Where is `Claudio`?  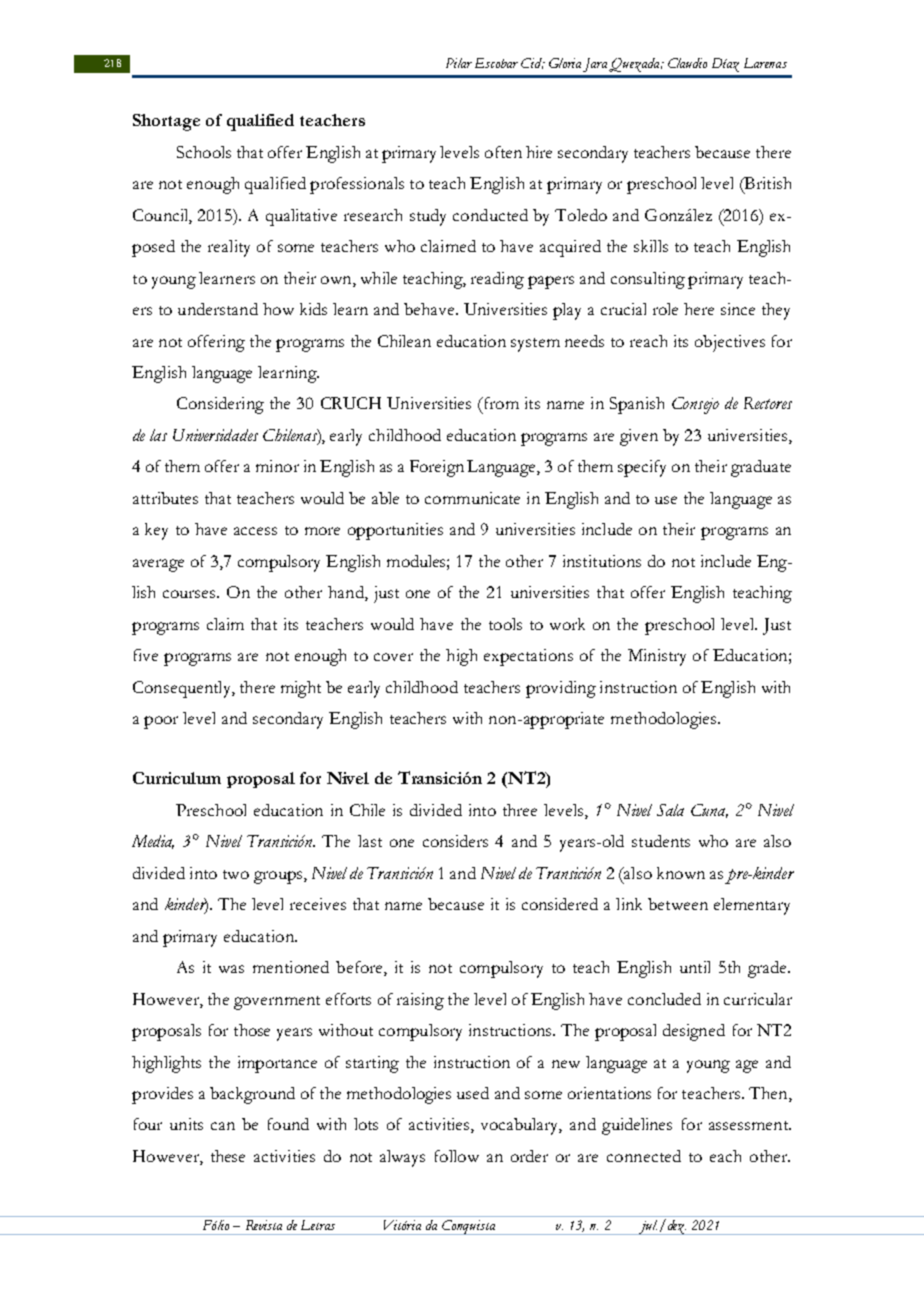 Claudio is located at coordinates (687, 63).
